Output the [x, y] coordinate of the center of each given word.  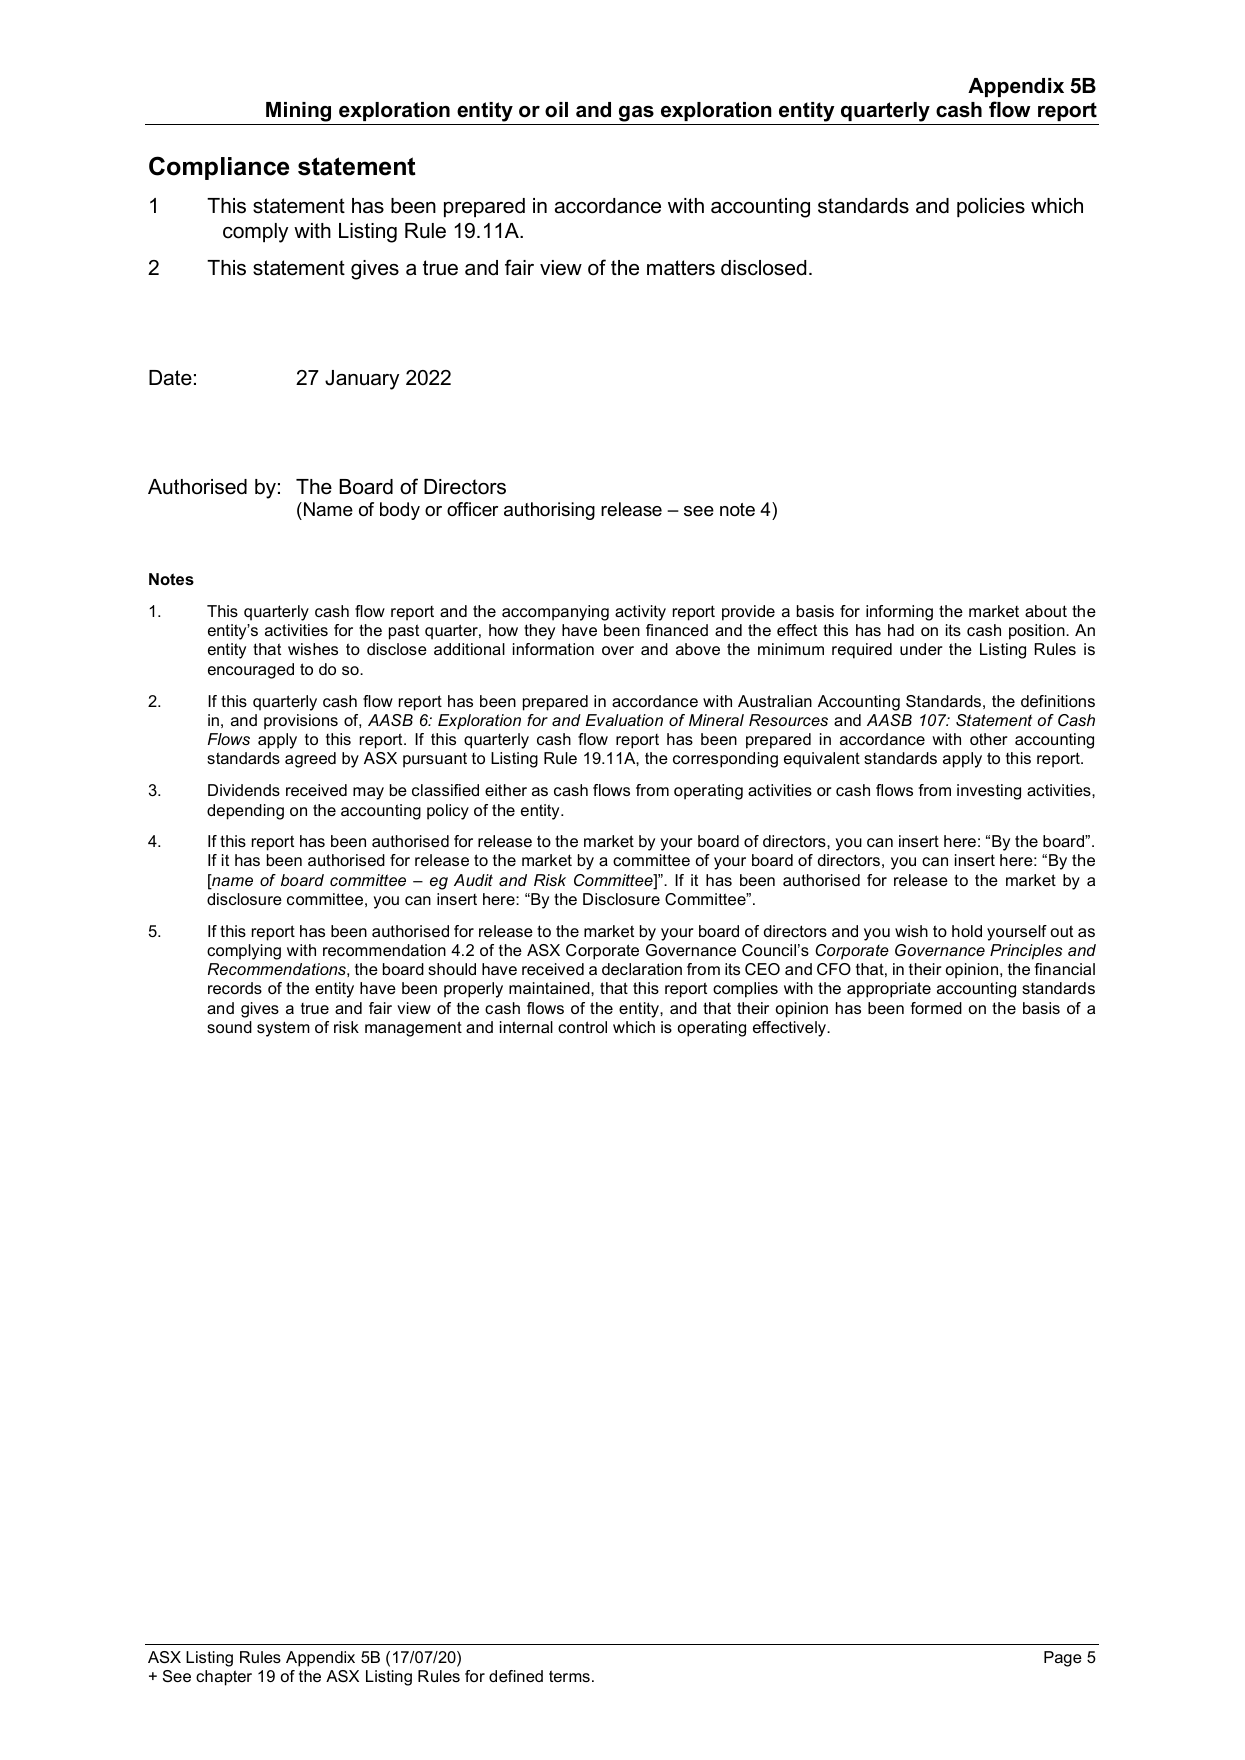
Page [1063, 1659]
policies [991, 207]
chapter [224, 1678]
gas [636, 115]
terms [569, 1676]
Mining [299, 113]
